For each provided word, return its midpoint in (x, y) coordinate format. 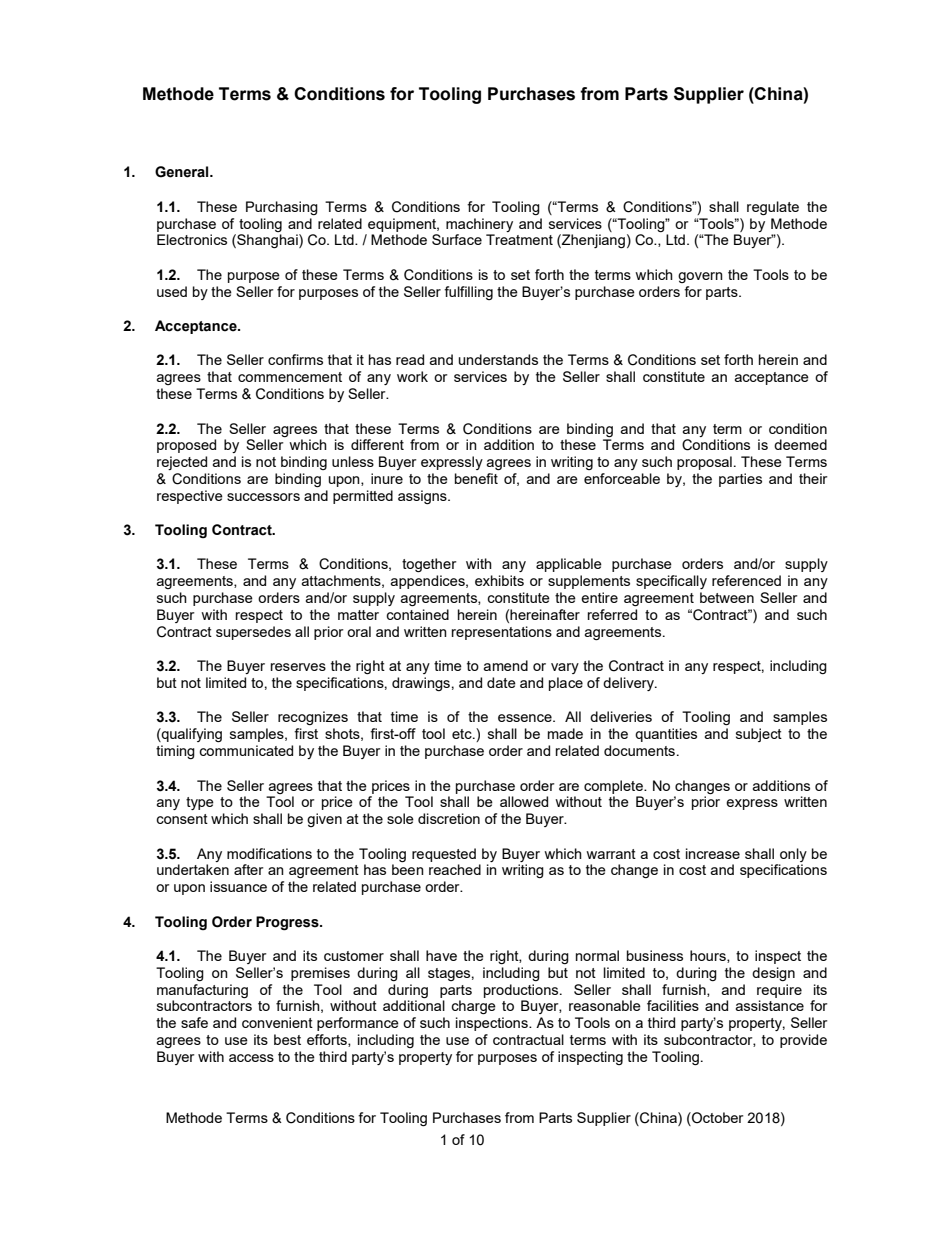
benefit (476, 478)
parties (740, 480)
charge (473, 1007)
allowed (524, 801)
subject (759, 735)
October (717, 1119)
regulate (773, 208)
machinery (479, 225)
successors (263, 497)
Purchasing (282, 208)
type (200, 803)
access (251, 1058)
